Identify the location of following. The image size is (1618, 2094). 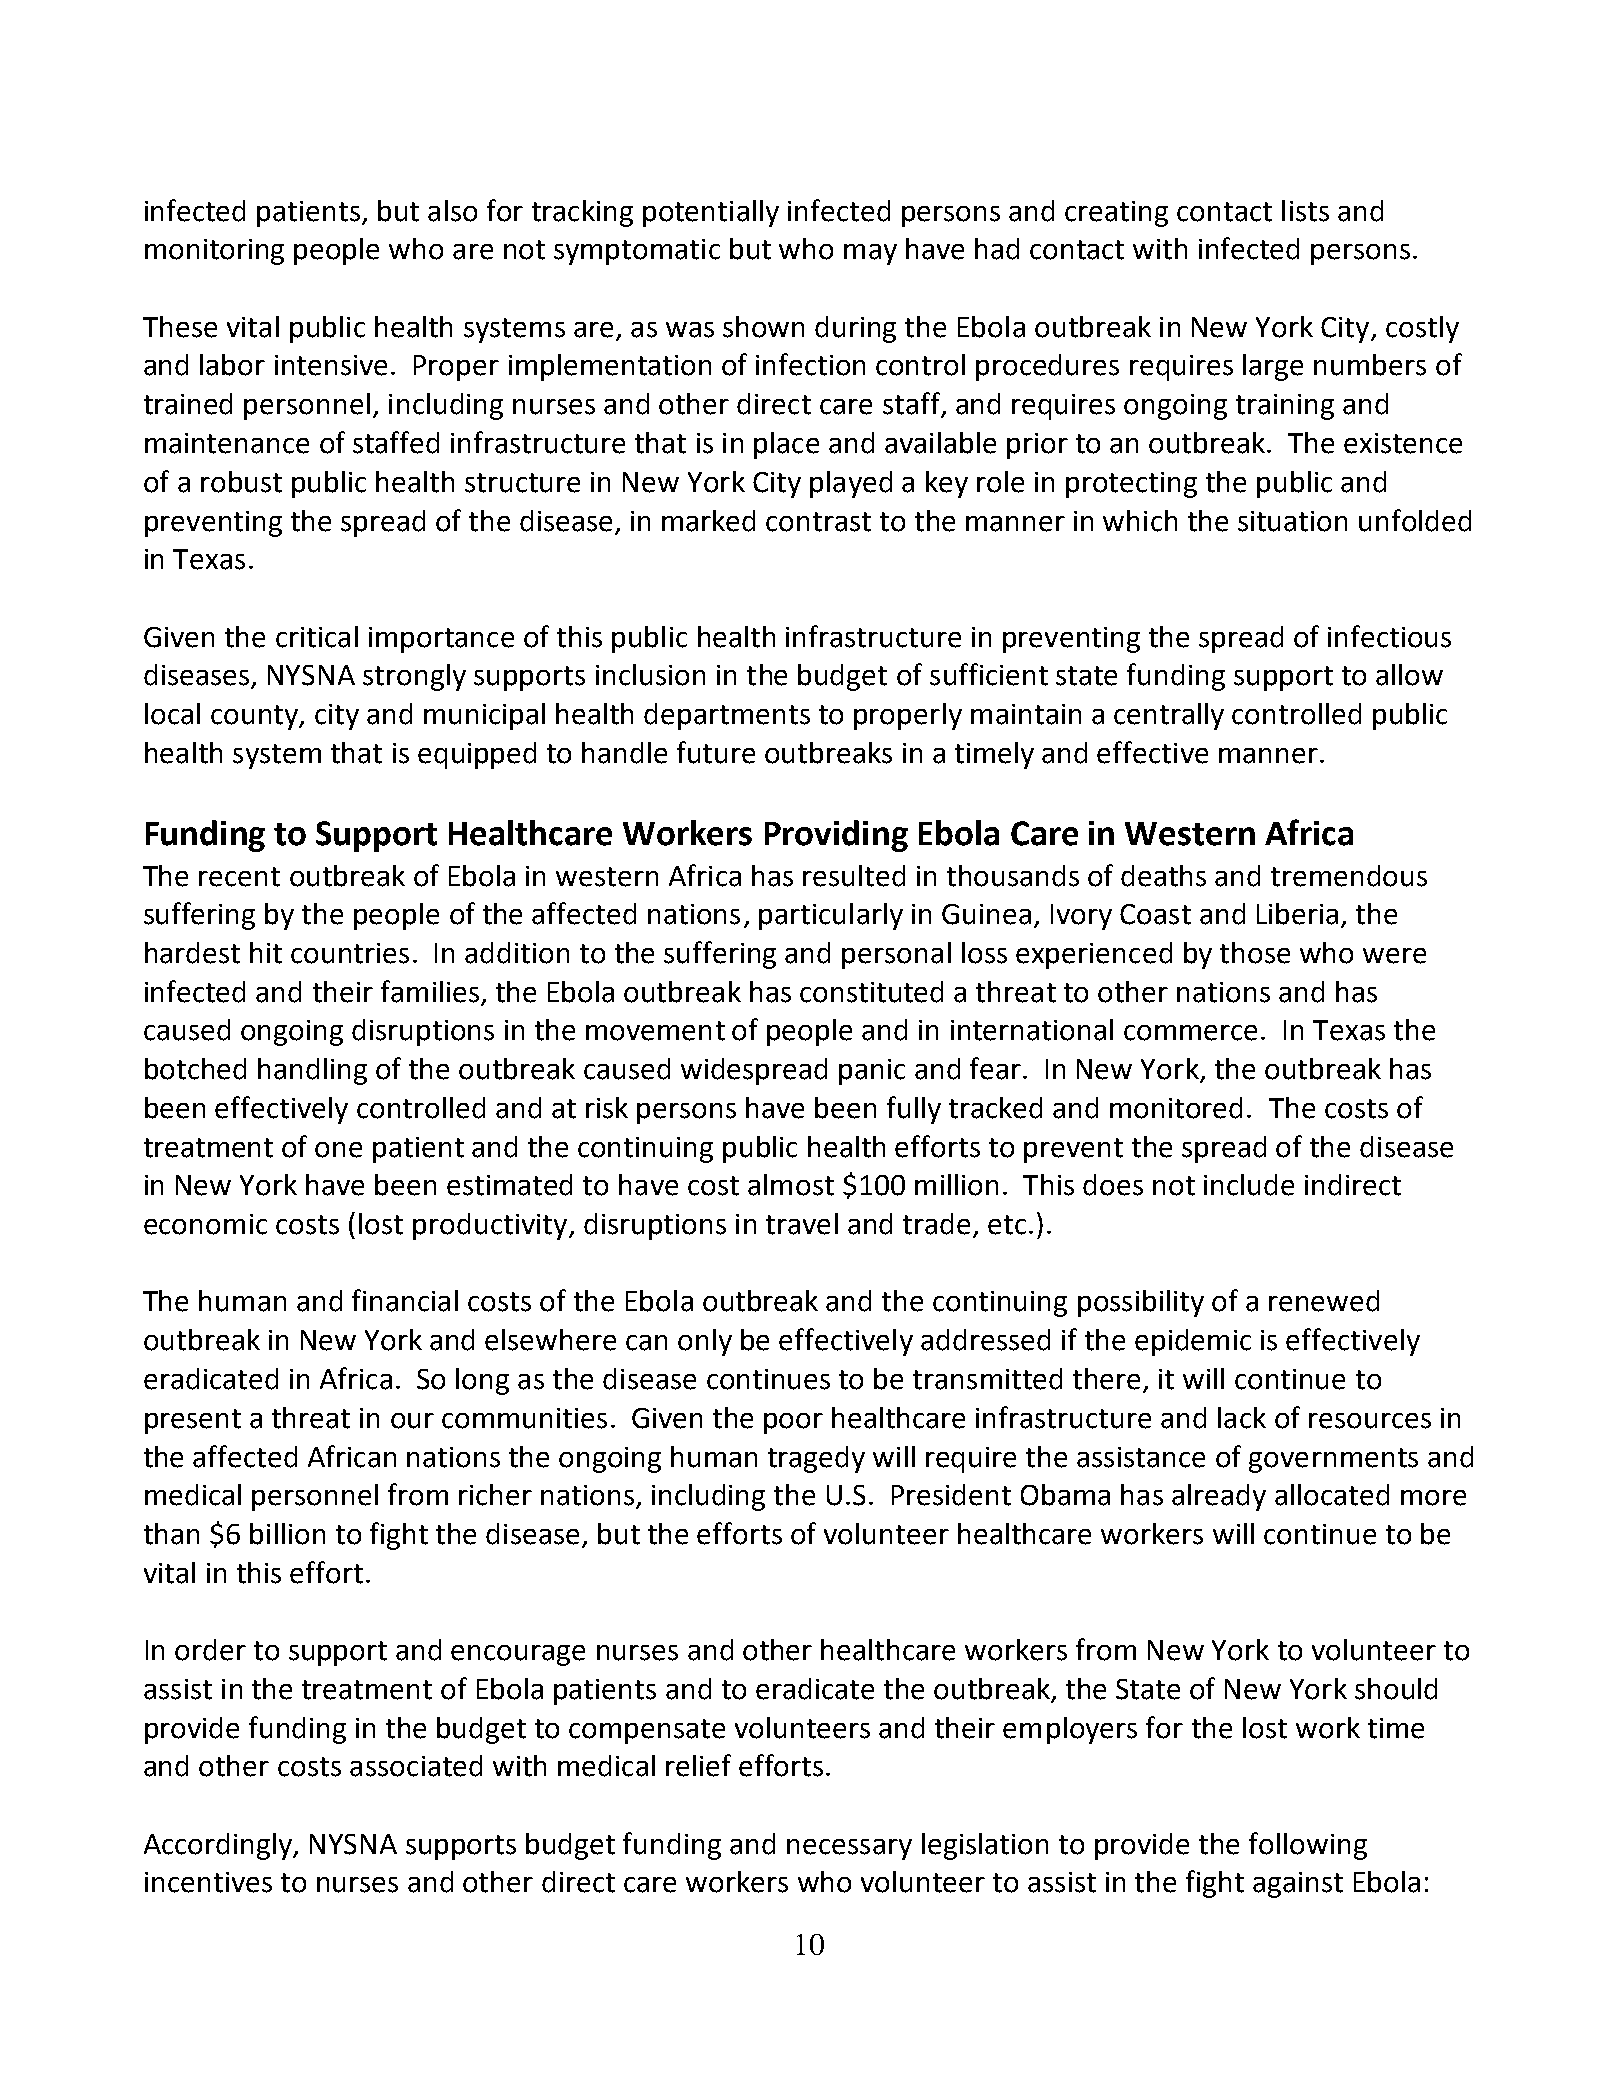
(1308, 1846).
